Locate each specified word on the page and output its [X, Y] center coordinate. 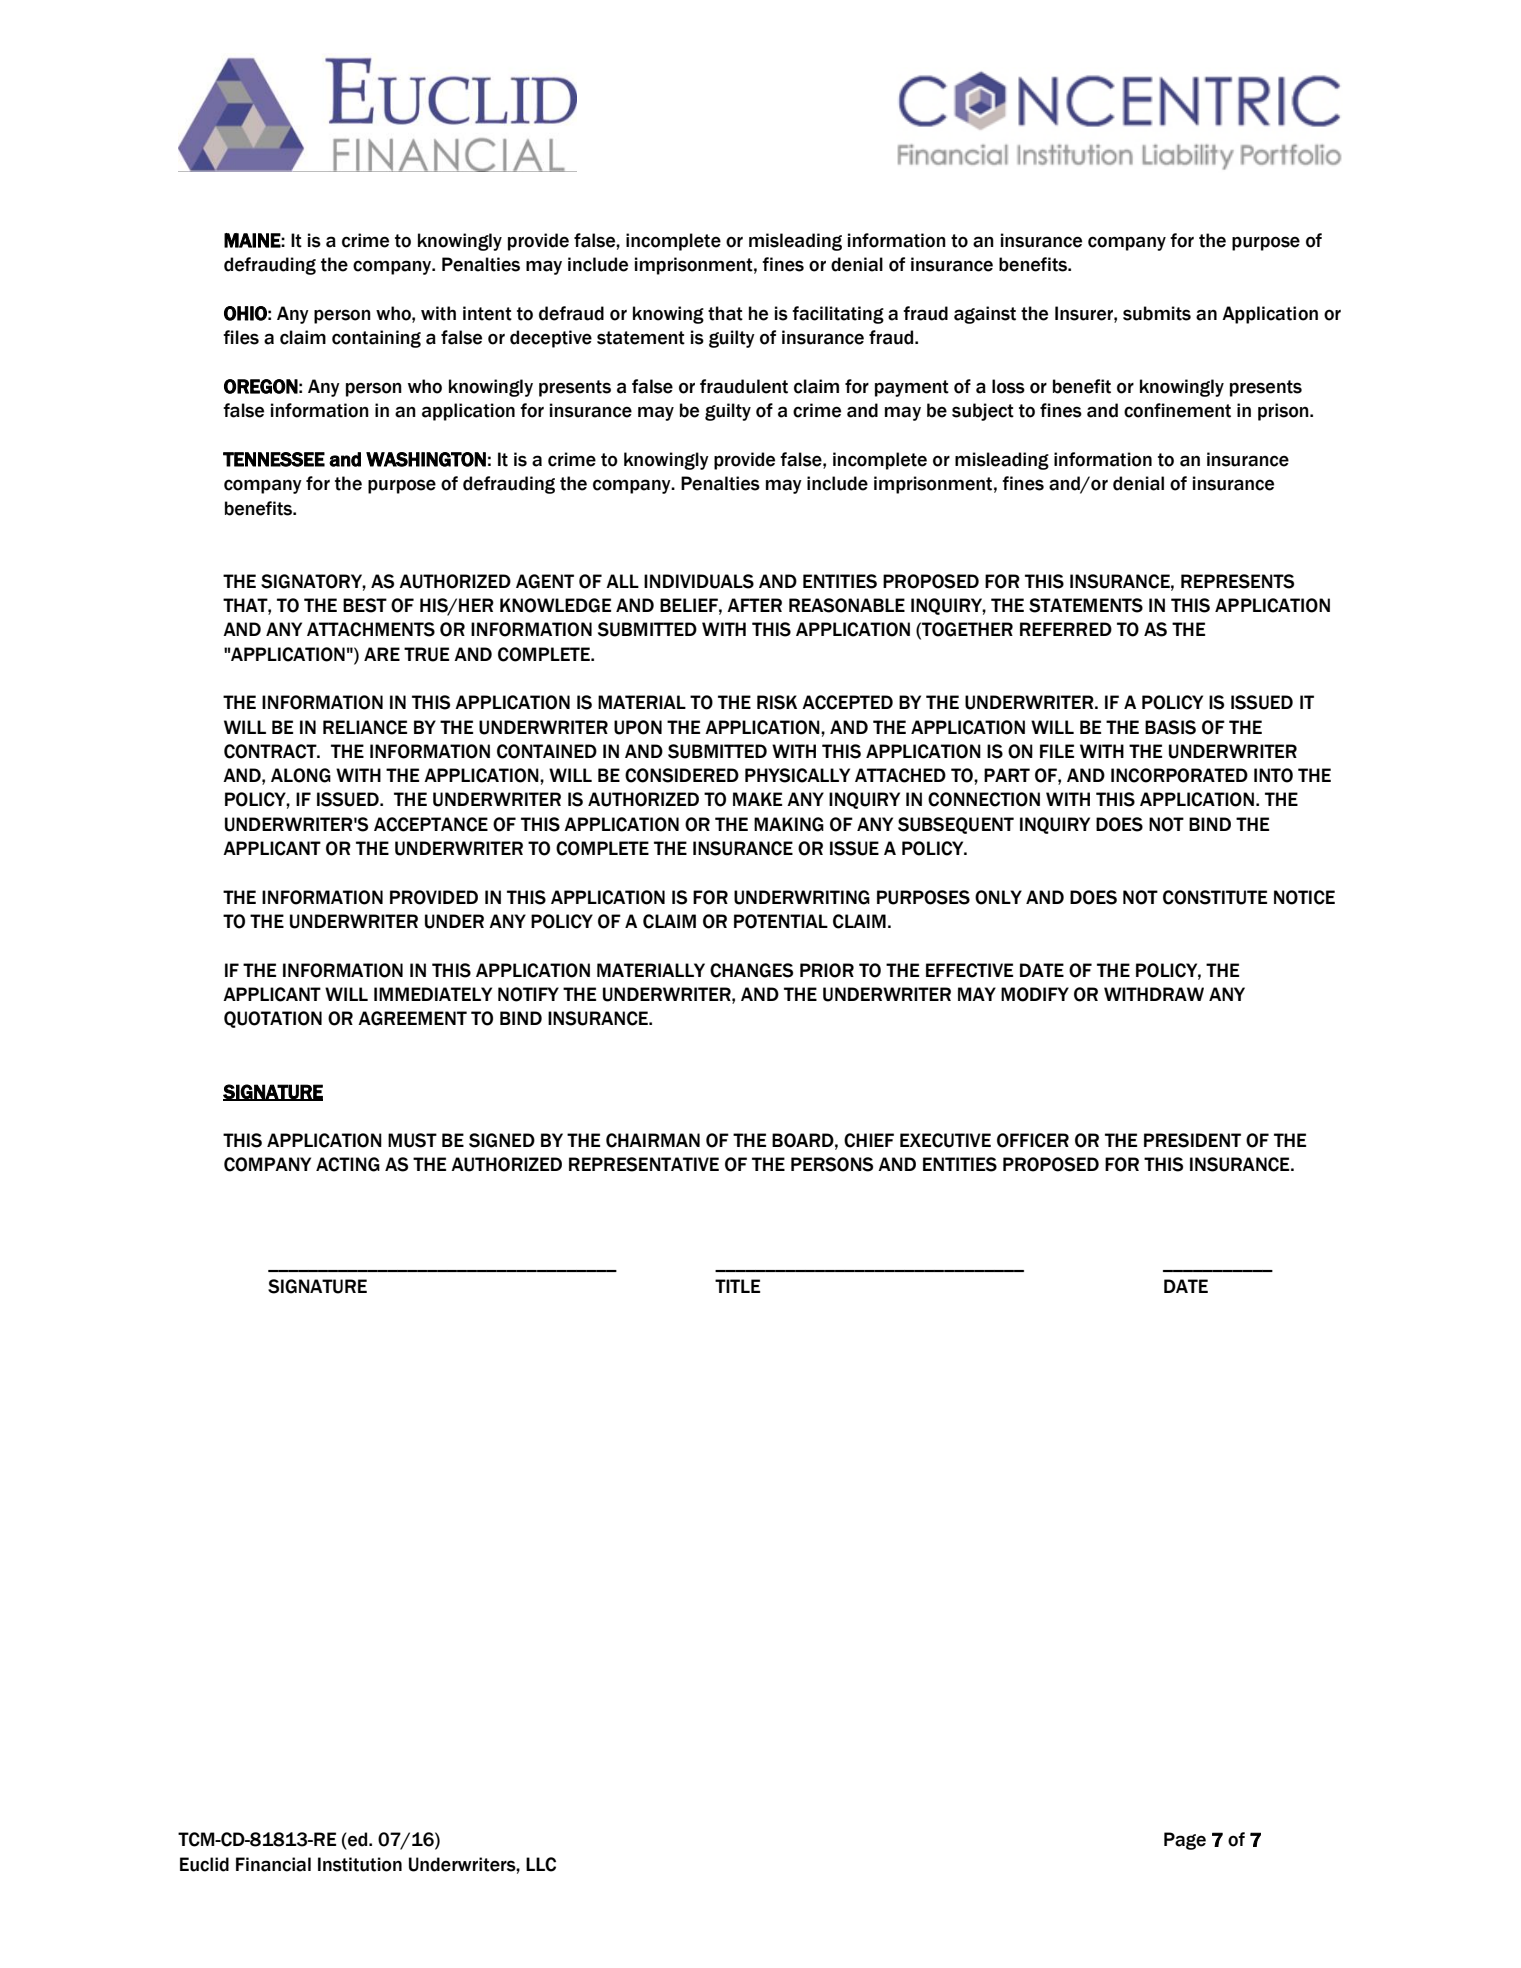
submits [1157, 313]
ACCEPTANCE [431, 824]
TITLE [737, 1286]
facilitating [838, 315]
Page [1185, 1841]
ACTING [348, 1164]
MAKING [789, 824]
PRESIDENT [1192, 1140]
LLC [541, 1864]
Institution [360, 1864]
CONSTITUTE [1215, 897]
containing [376, 339]
